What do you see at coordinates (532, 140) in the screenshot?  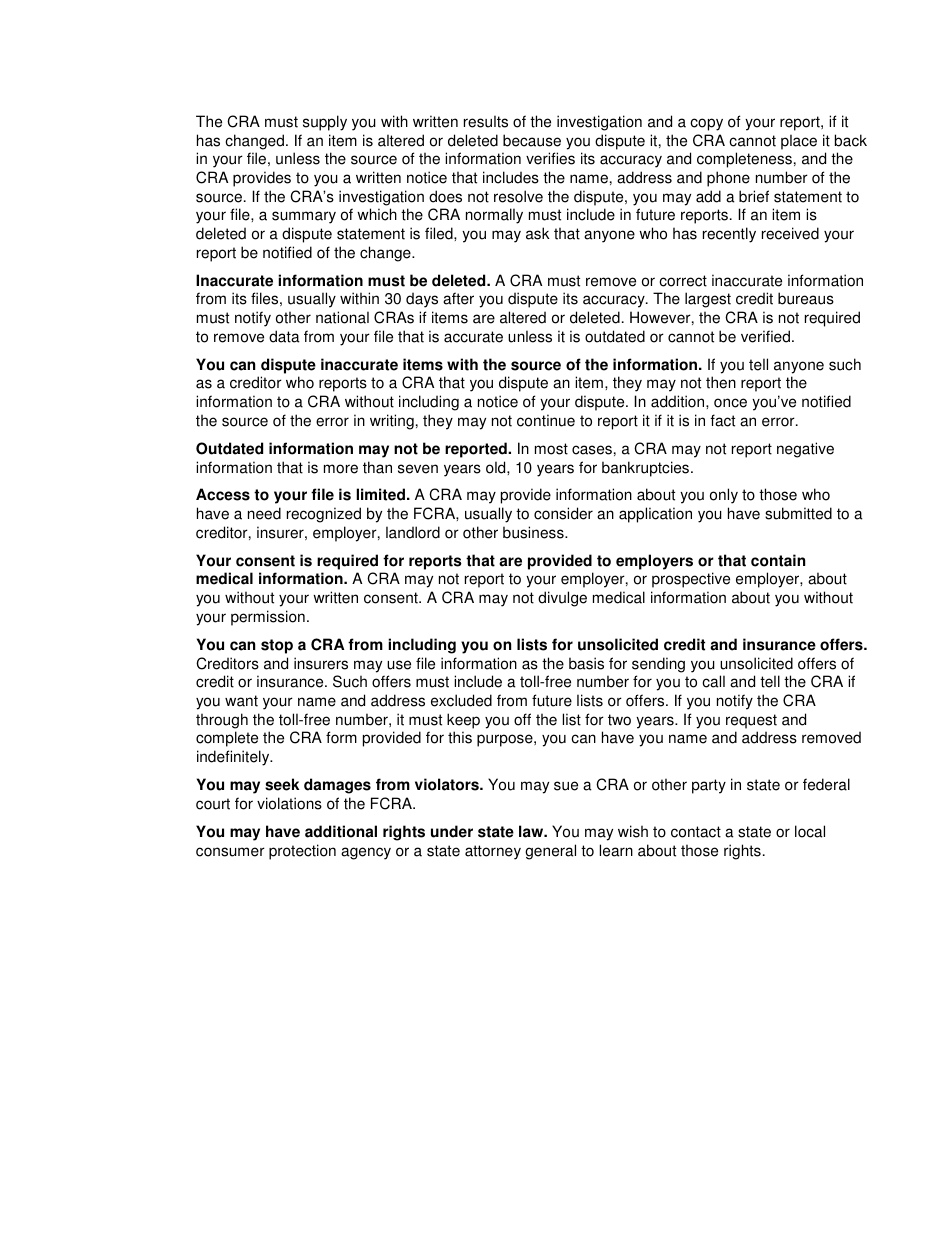 I see `because` at bounding box center [532, 140].
